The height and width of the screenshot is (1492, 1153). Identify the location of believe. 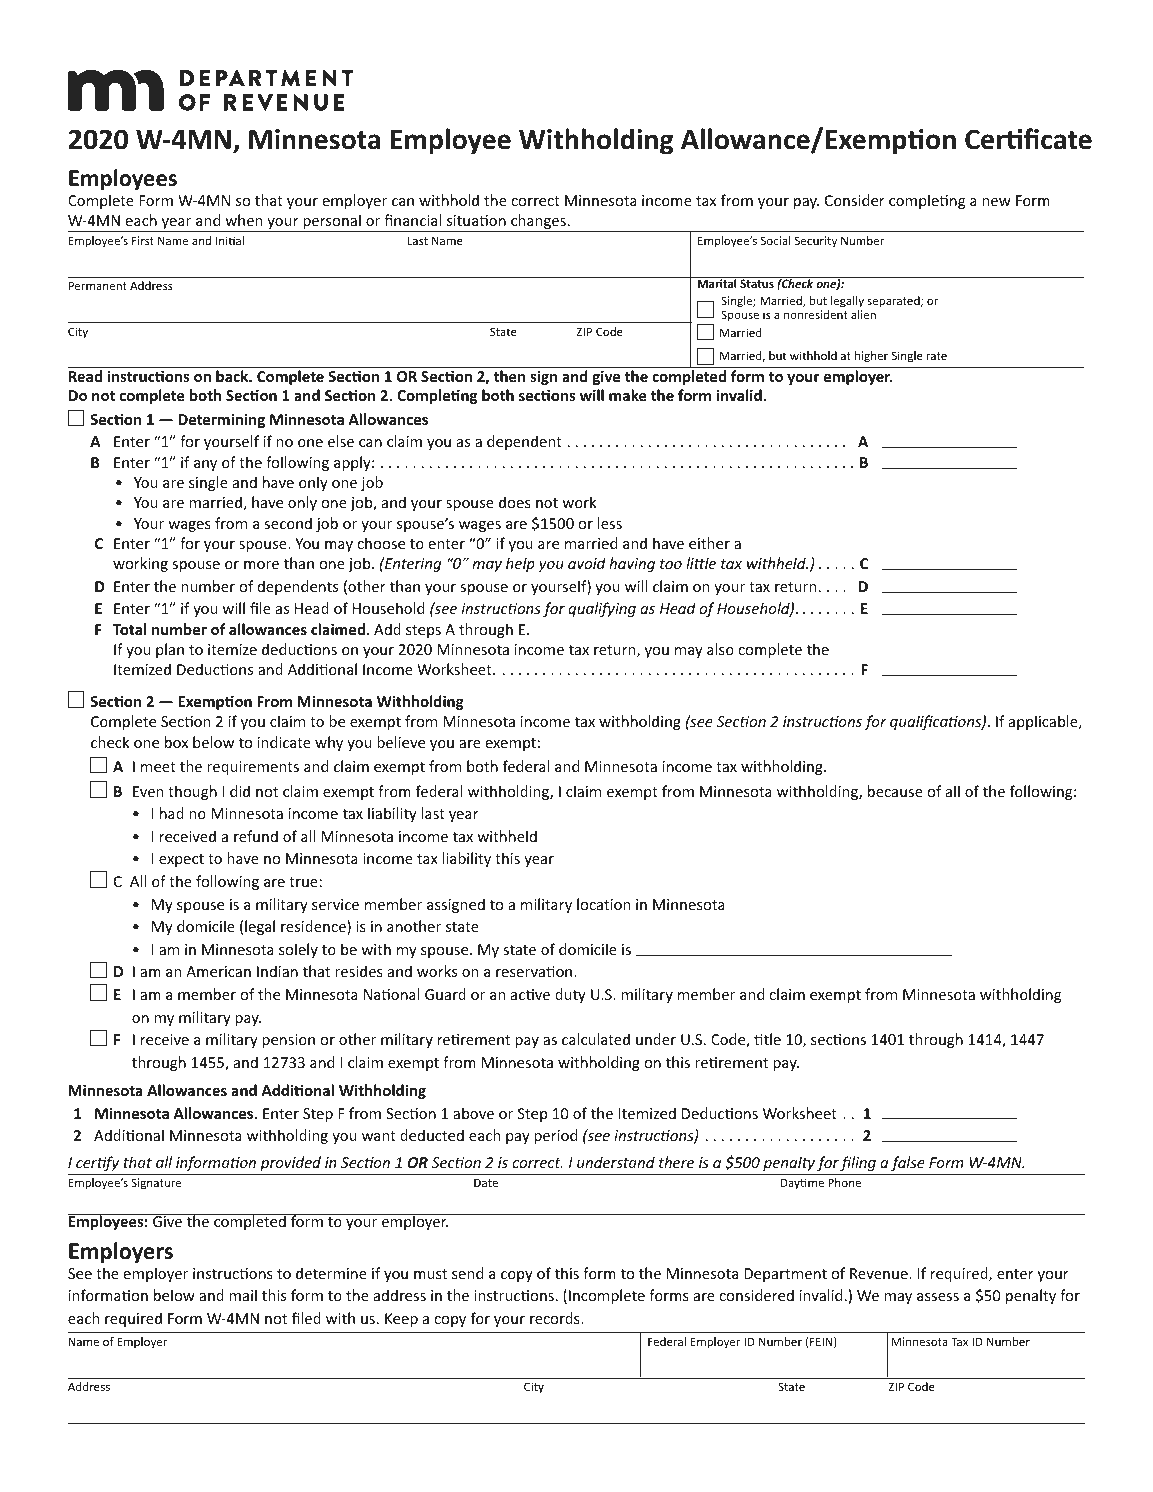
(401, 742).
